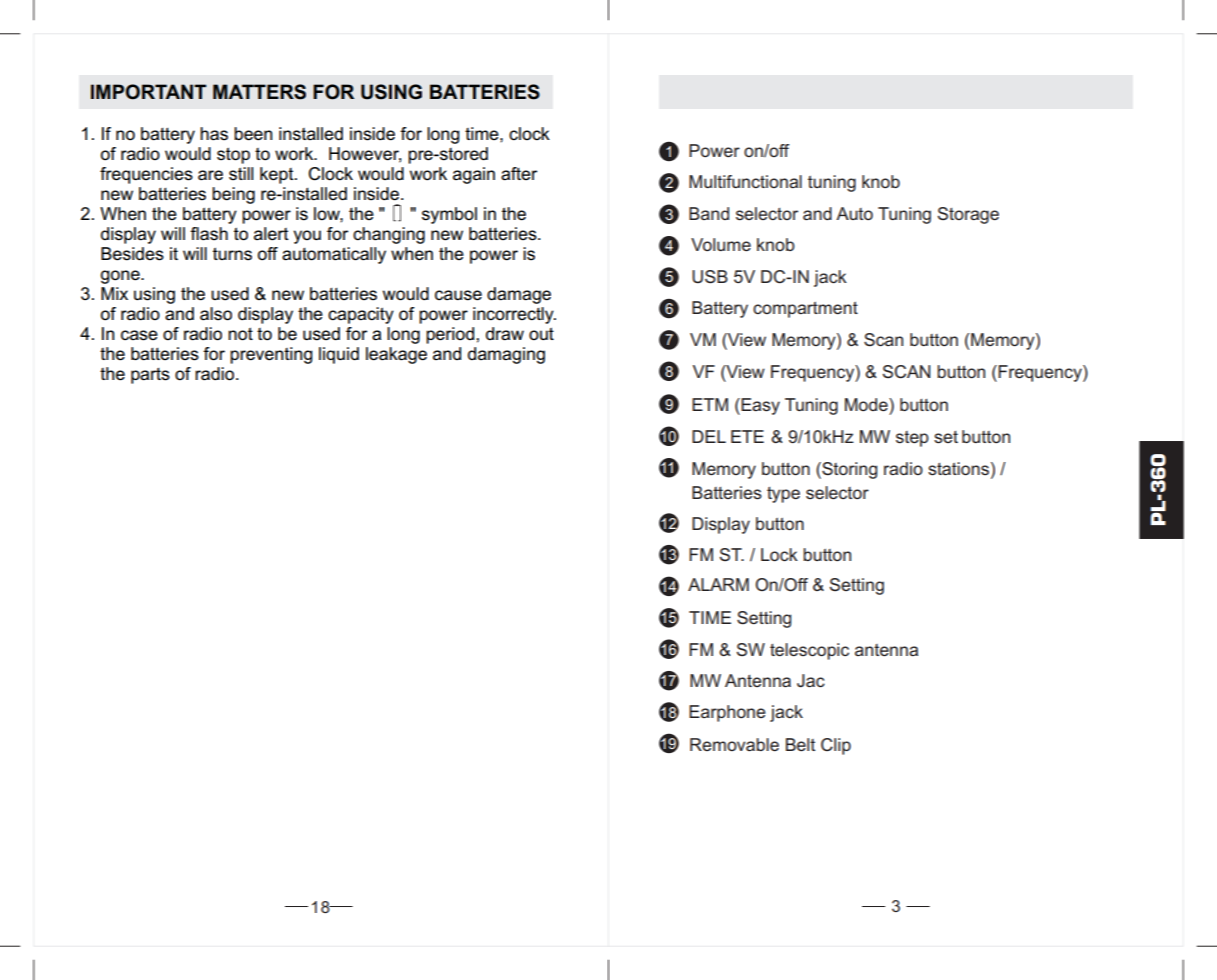 The height and width of the screenshot is (980, 1217). What do you see at coordinates (745, 181) in the screenshot?
I see `Multifunctional` at bounding box center [745, 181].
